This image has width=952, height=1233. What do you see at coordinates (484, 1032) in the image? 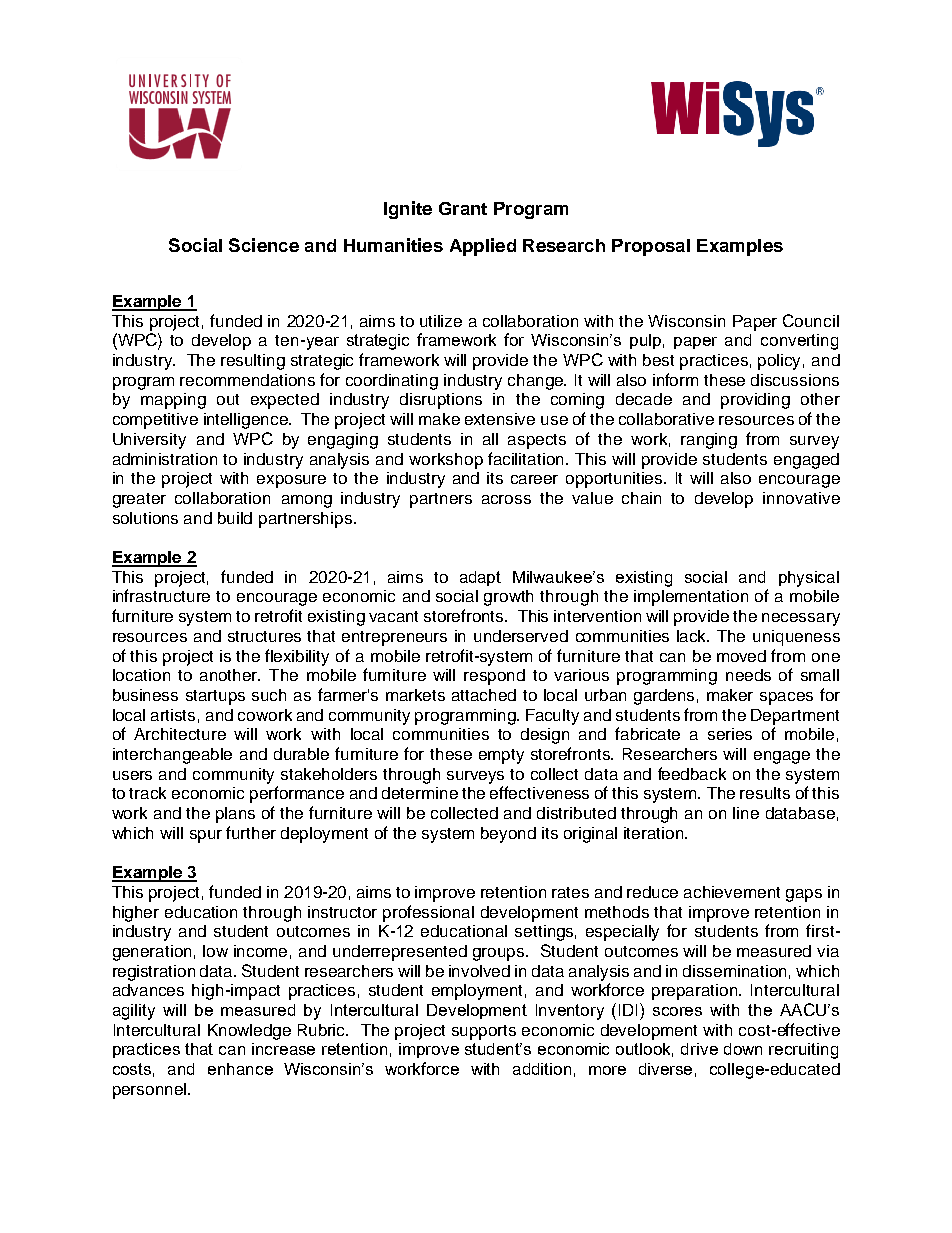
I see `supports` at bounding box center [484, 1032].
